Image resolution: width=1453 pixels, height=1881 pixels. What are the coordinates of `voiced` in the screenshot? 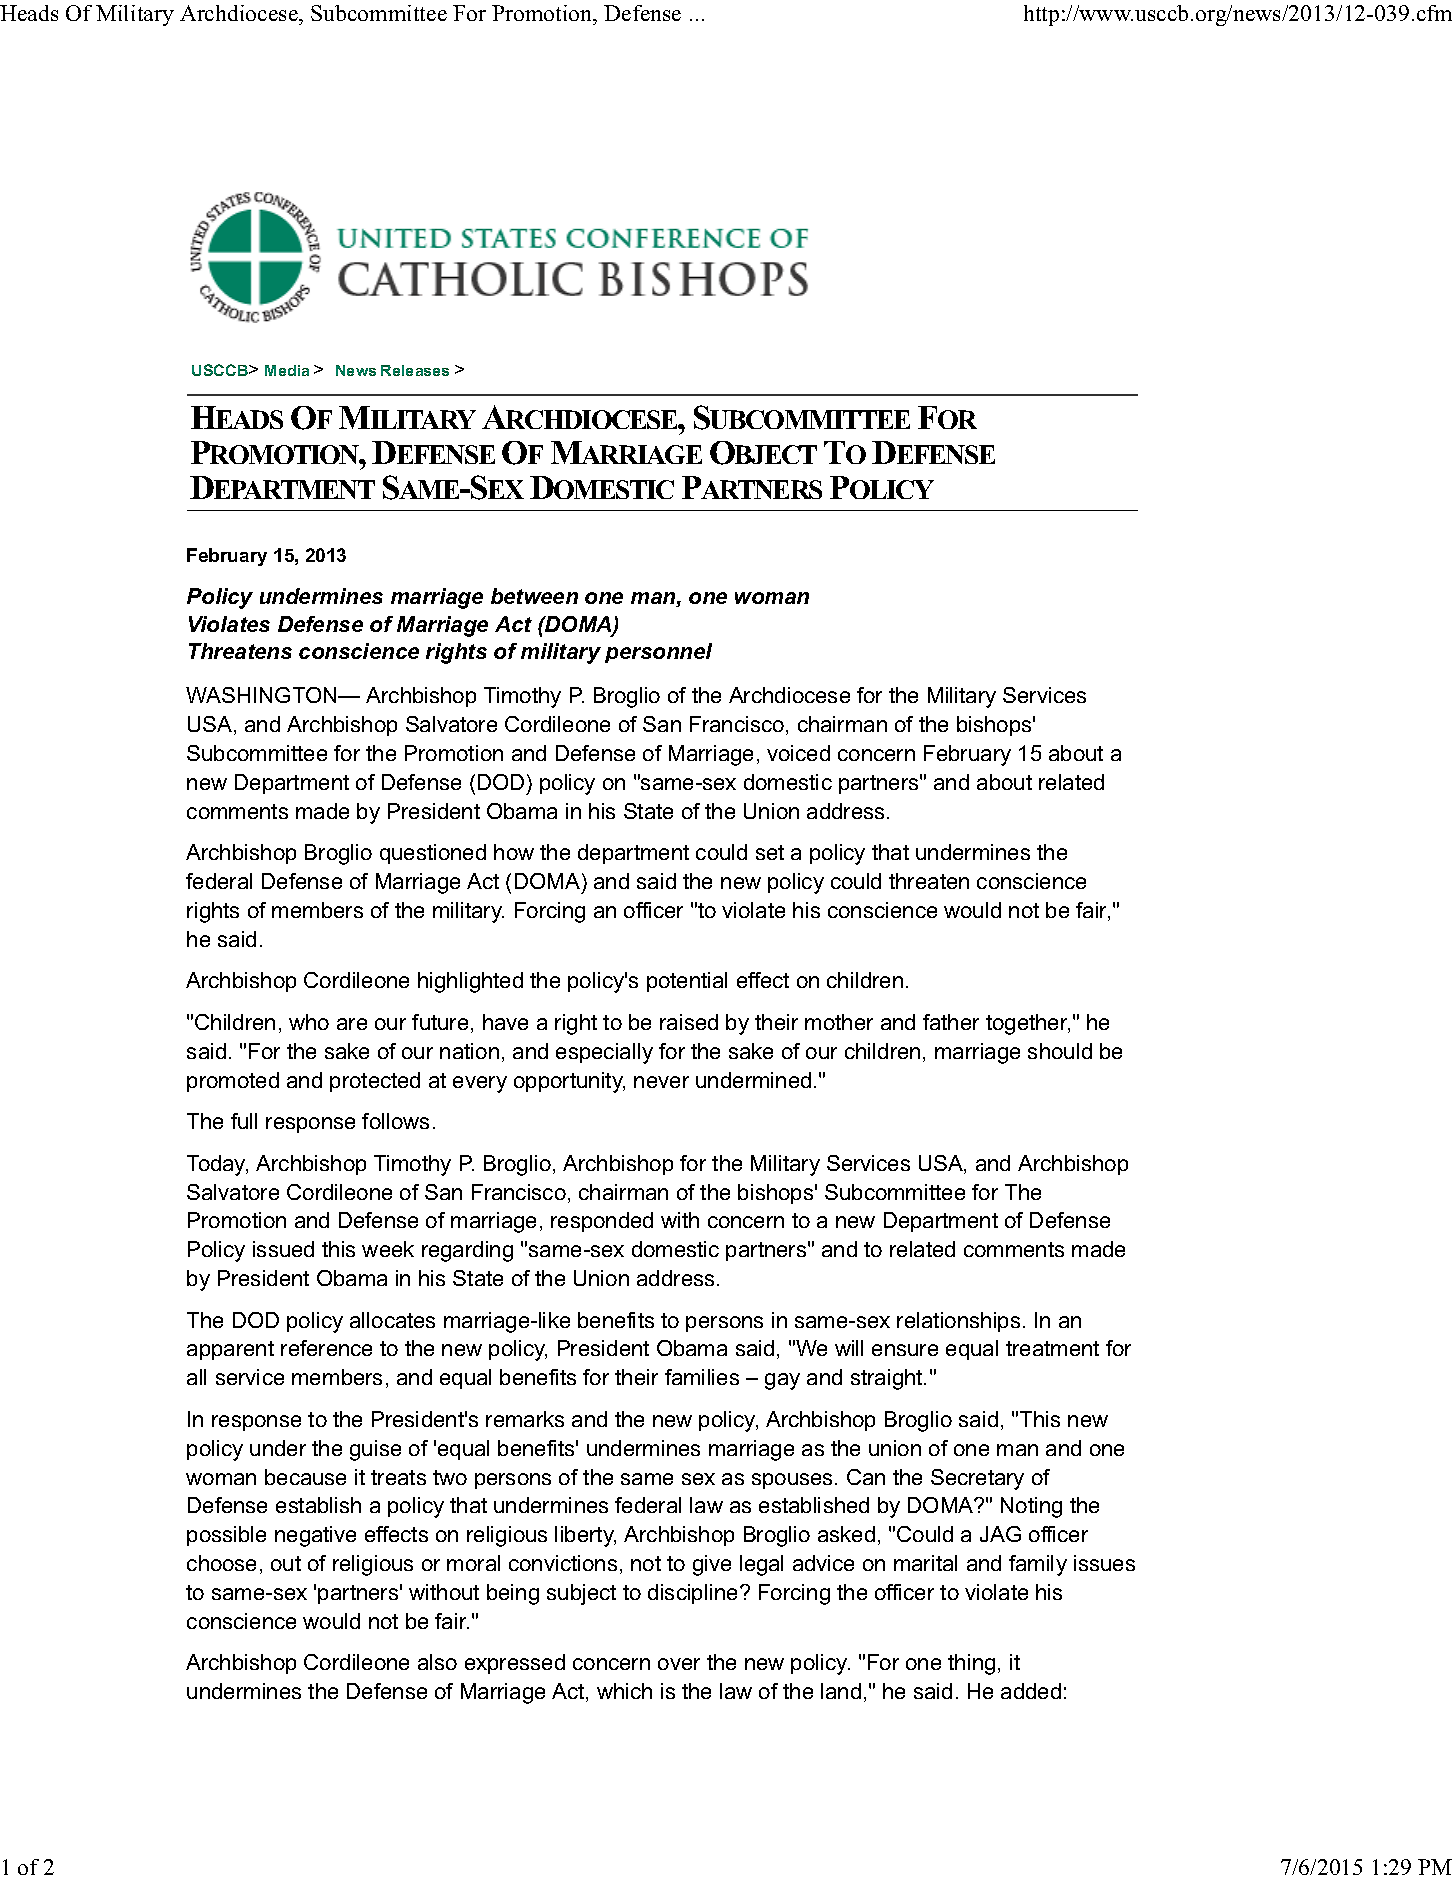 It's located at (798, 753).
